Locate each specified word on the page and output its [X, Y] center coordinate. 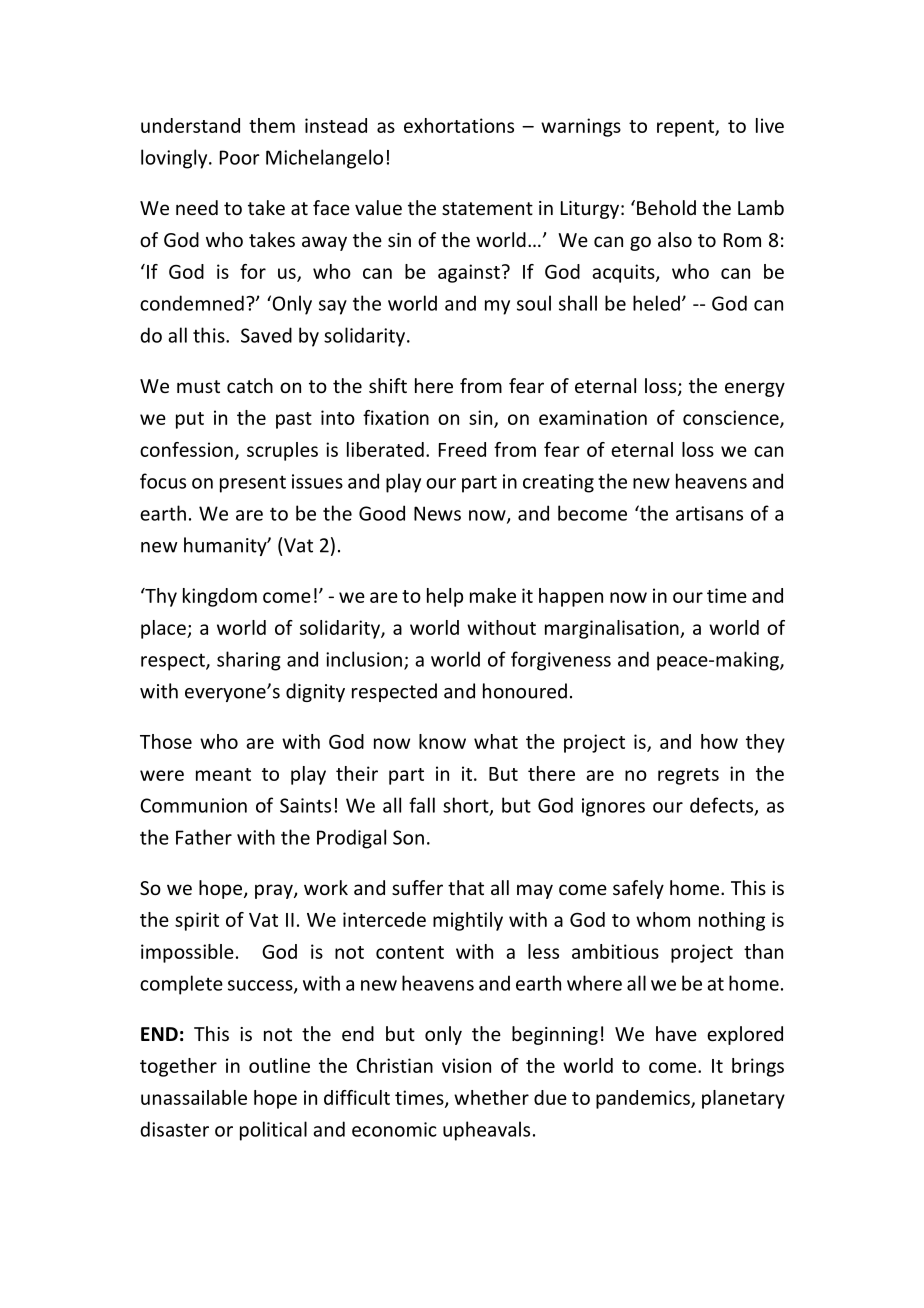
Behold [666, 207]
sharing [249, 661]
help [445, 597]
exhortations [459, 125]
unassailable [194, 1097]
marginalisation [613, 629]
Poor [240, 157]
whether [491, 1097]
